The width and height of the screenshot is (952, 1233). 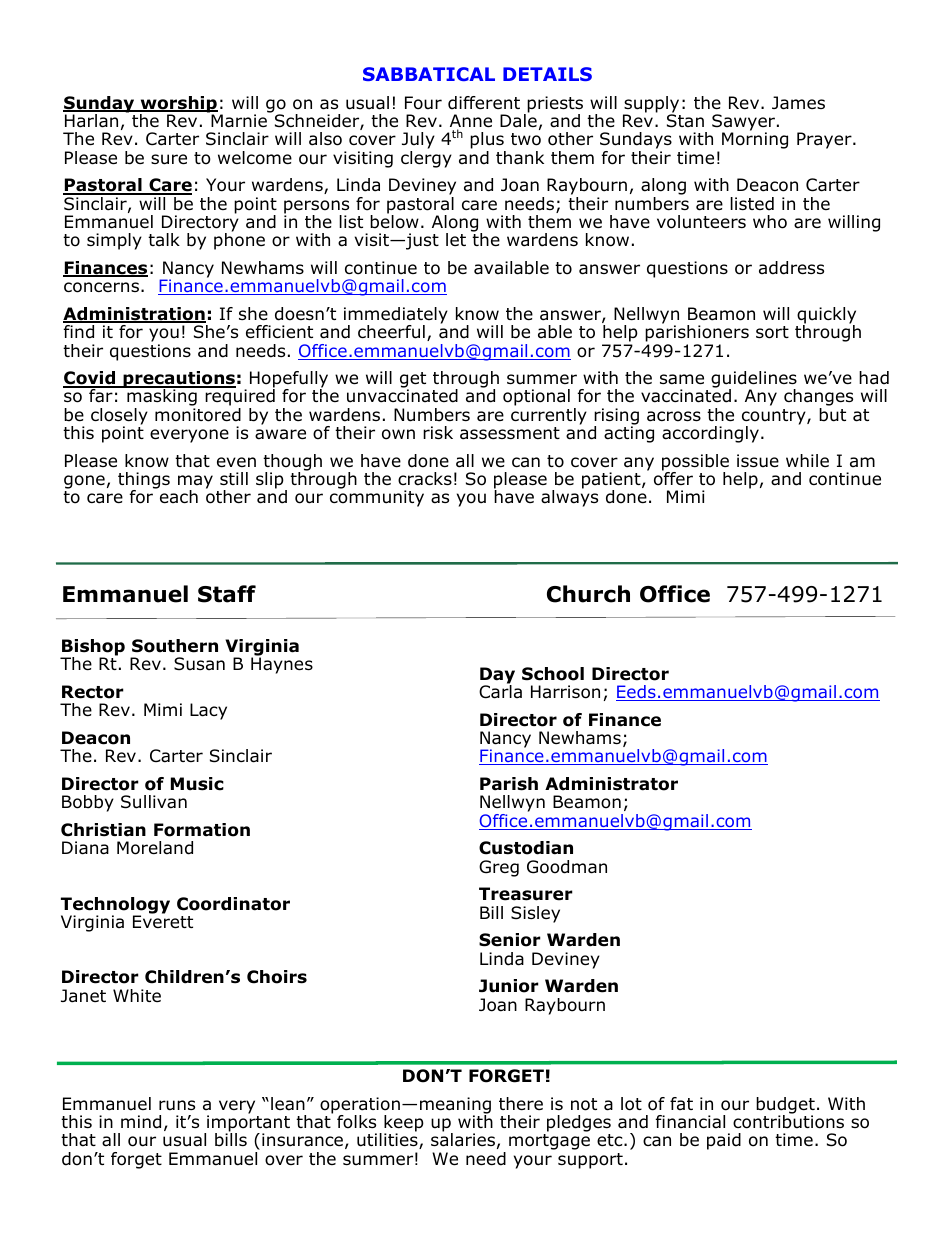 I want to click on optional, so click(x=536, y=397).
